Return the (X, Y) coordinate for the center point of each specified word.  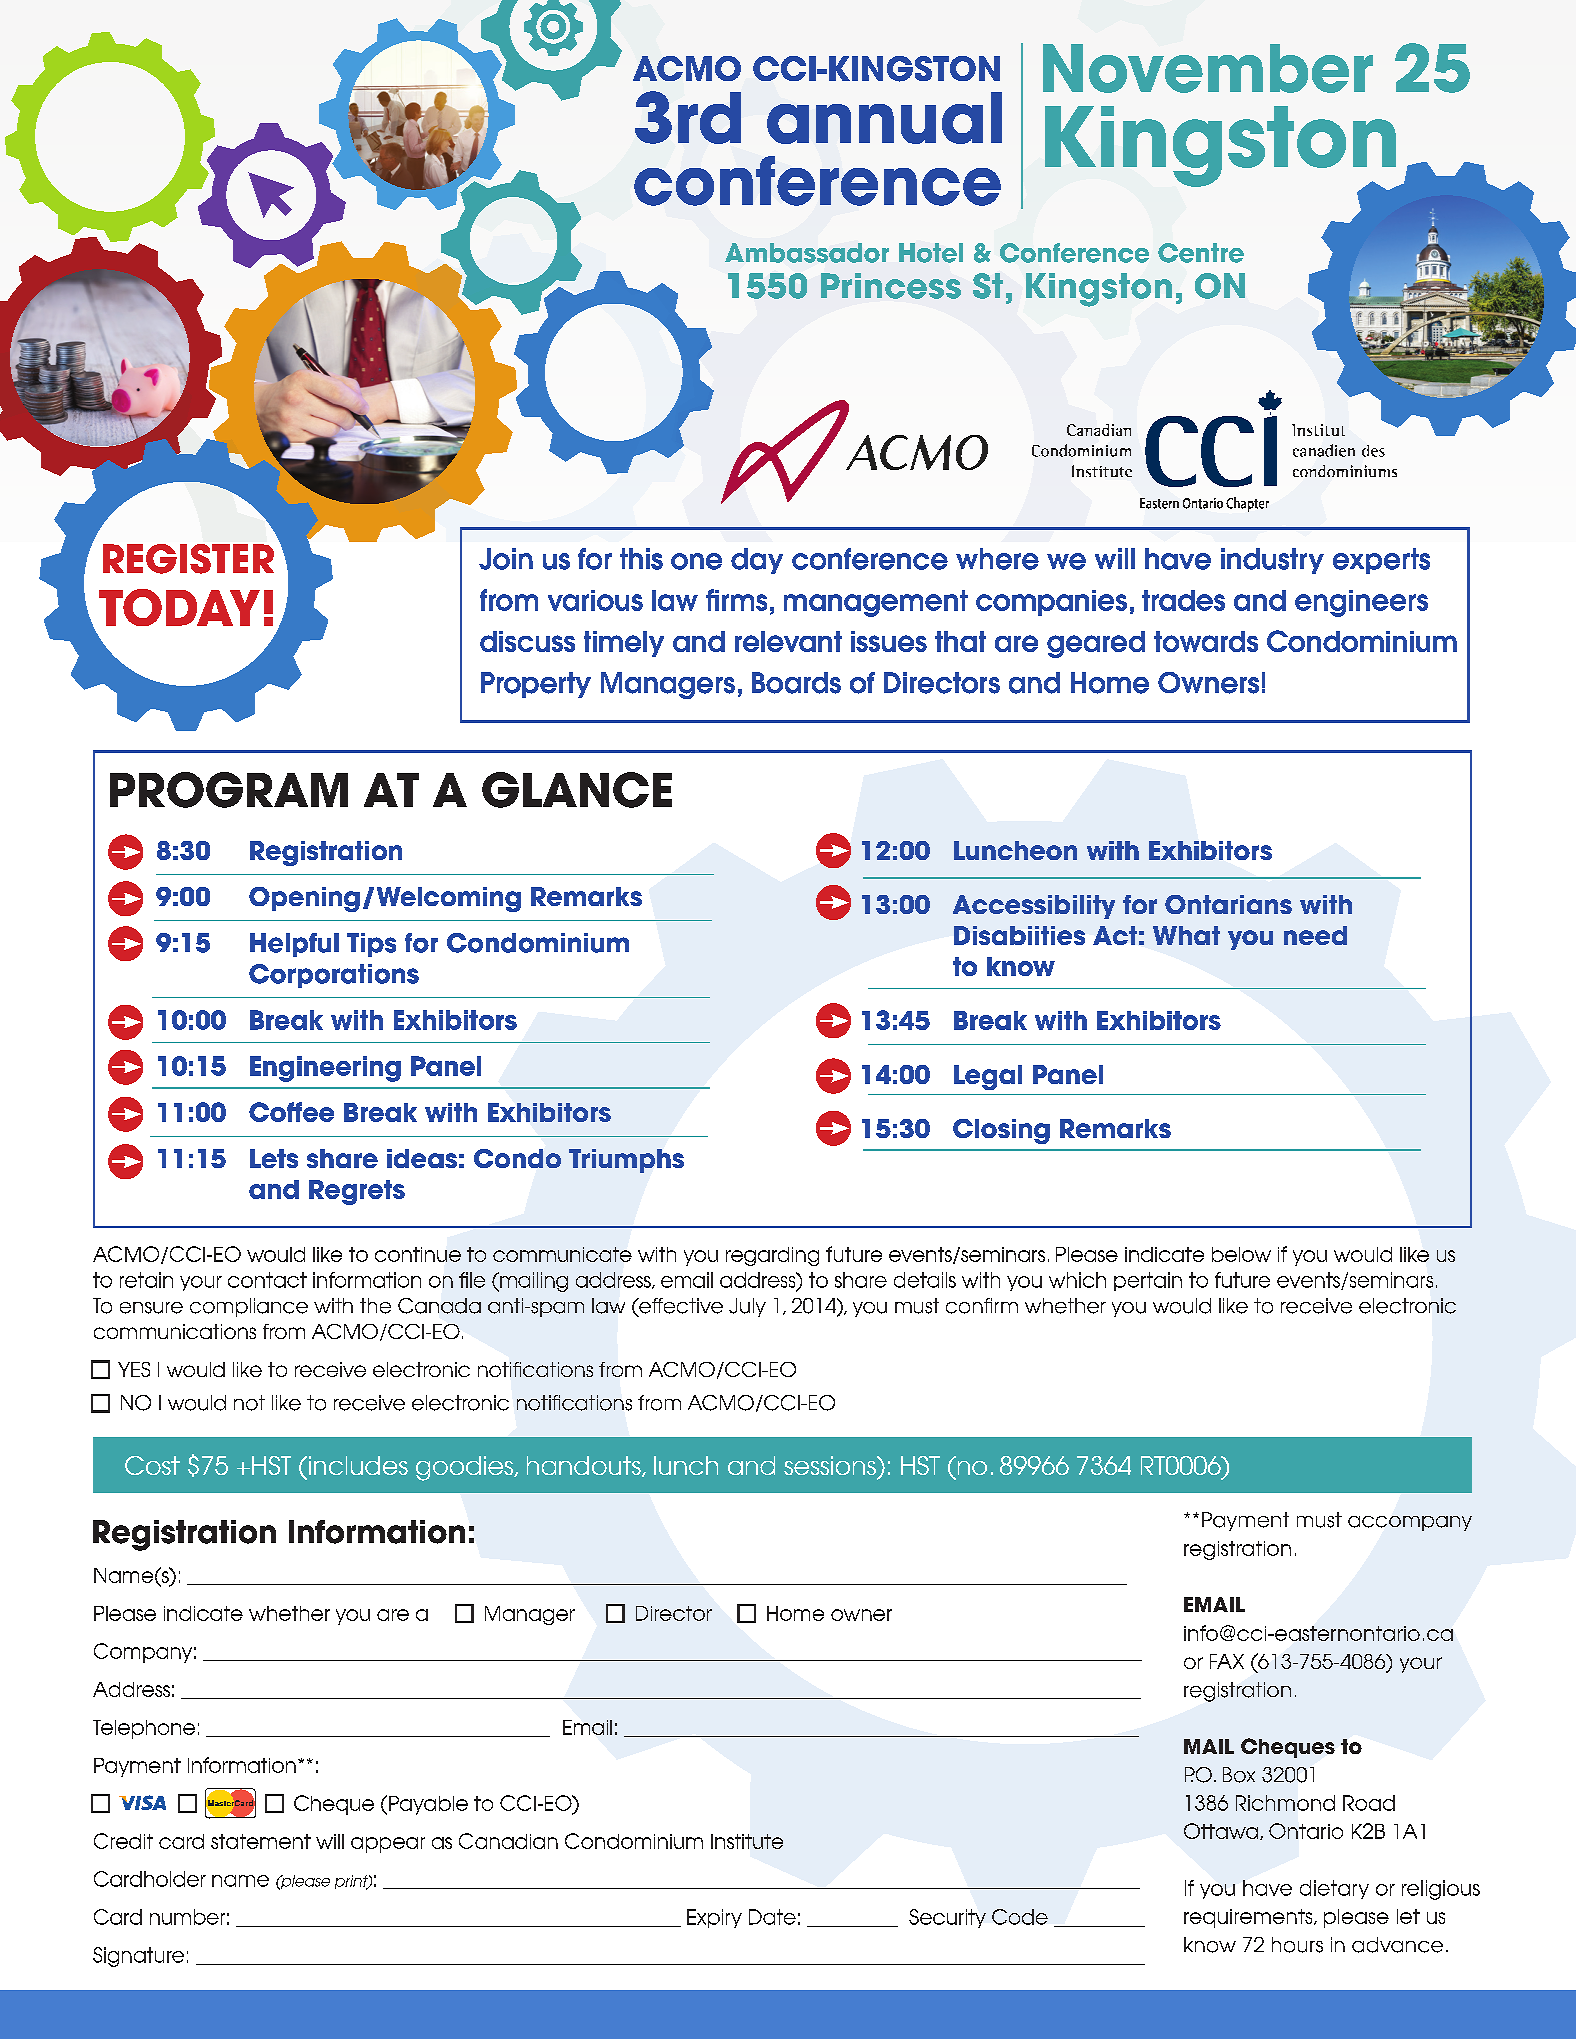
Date (772, 1917)
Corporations (334, 976)
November (1208, 68)
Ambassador (807, 253)
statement (261, 1841)
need (1315, 935)
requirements (1249, 1918)
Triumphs (626, 1161)
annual (884, 118)
